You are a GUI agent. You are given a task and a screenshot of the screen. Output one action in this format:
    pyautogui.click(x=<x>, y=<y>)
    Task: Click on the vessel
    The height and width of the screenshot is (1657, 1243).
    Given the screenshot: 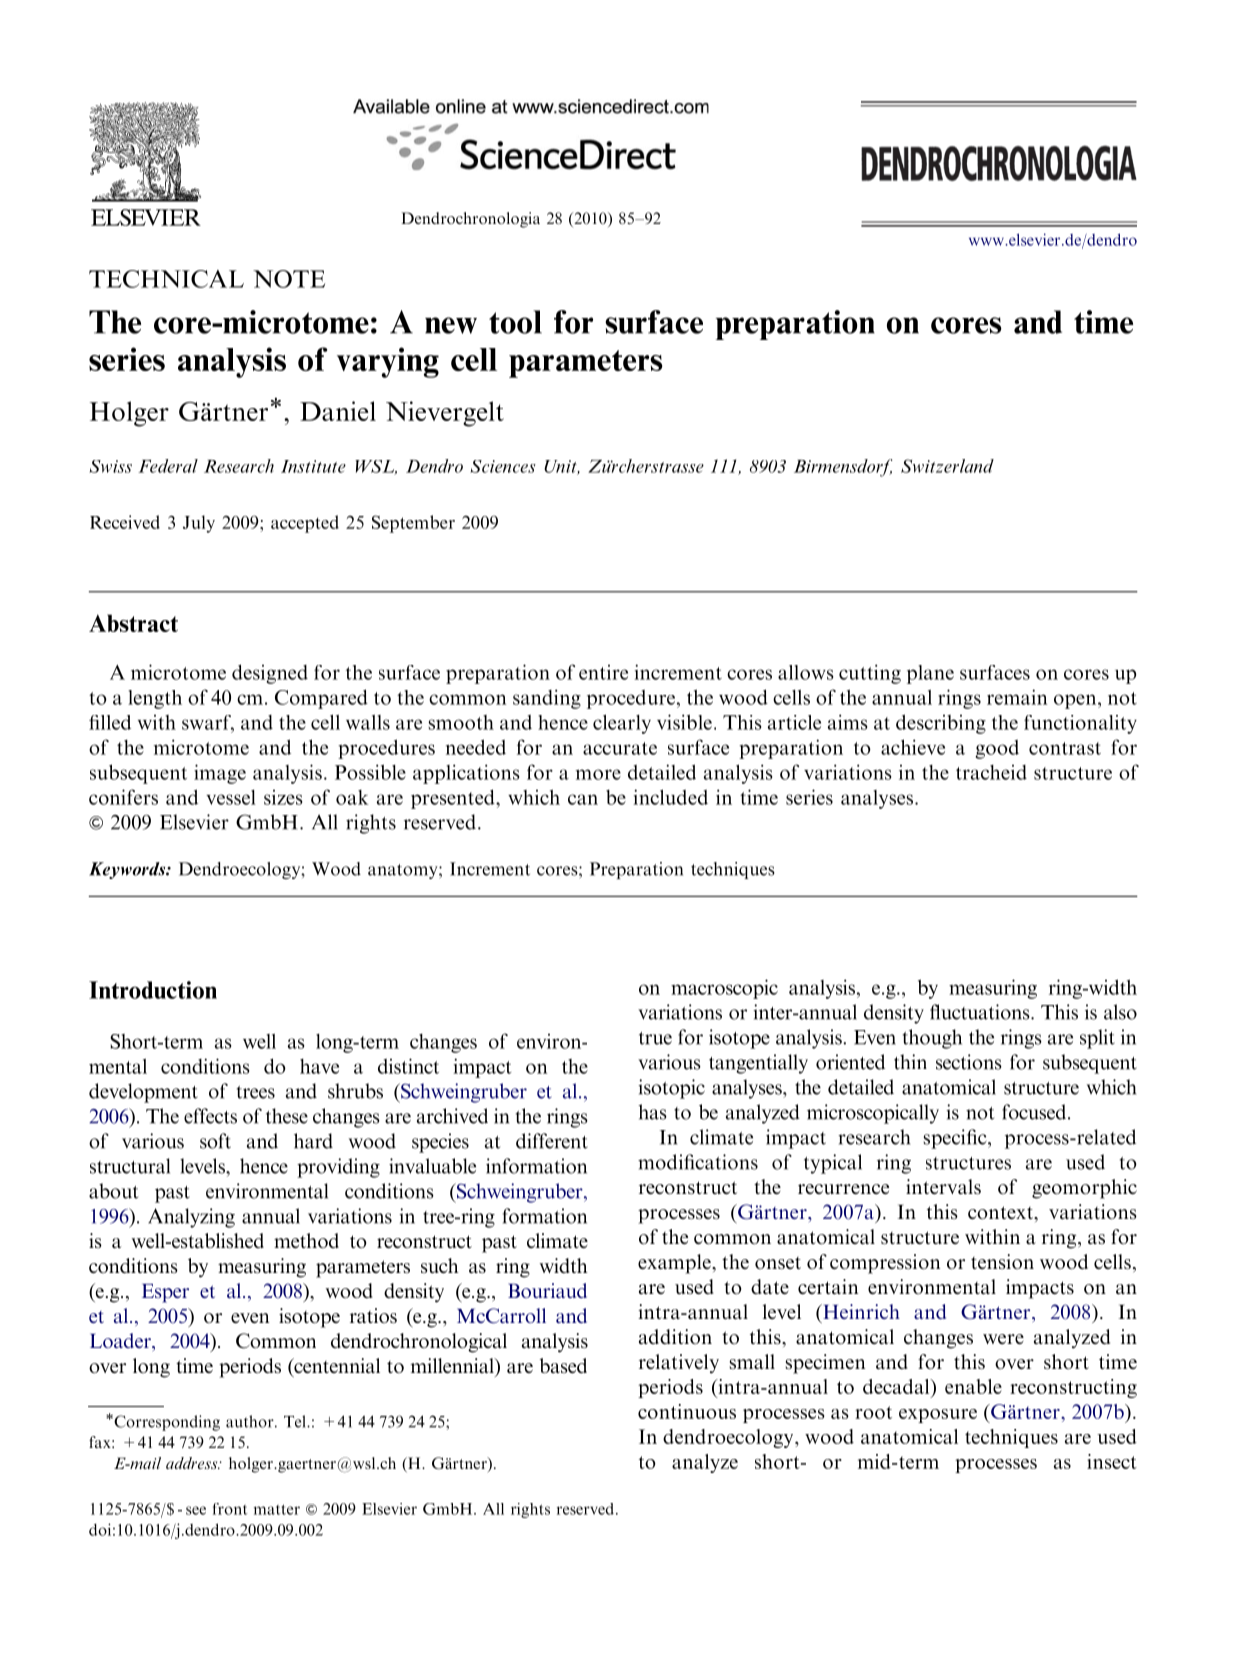 What is the action you would take?
    pyautogui.click(x=231, y=797)
